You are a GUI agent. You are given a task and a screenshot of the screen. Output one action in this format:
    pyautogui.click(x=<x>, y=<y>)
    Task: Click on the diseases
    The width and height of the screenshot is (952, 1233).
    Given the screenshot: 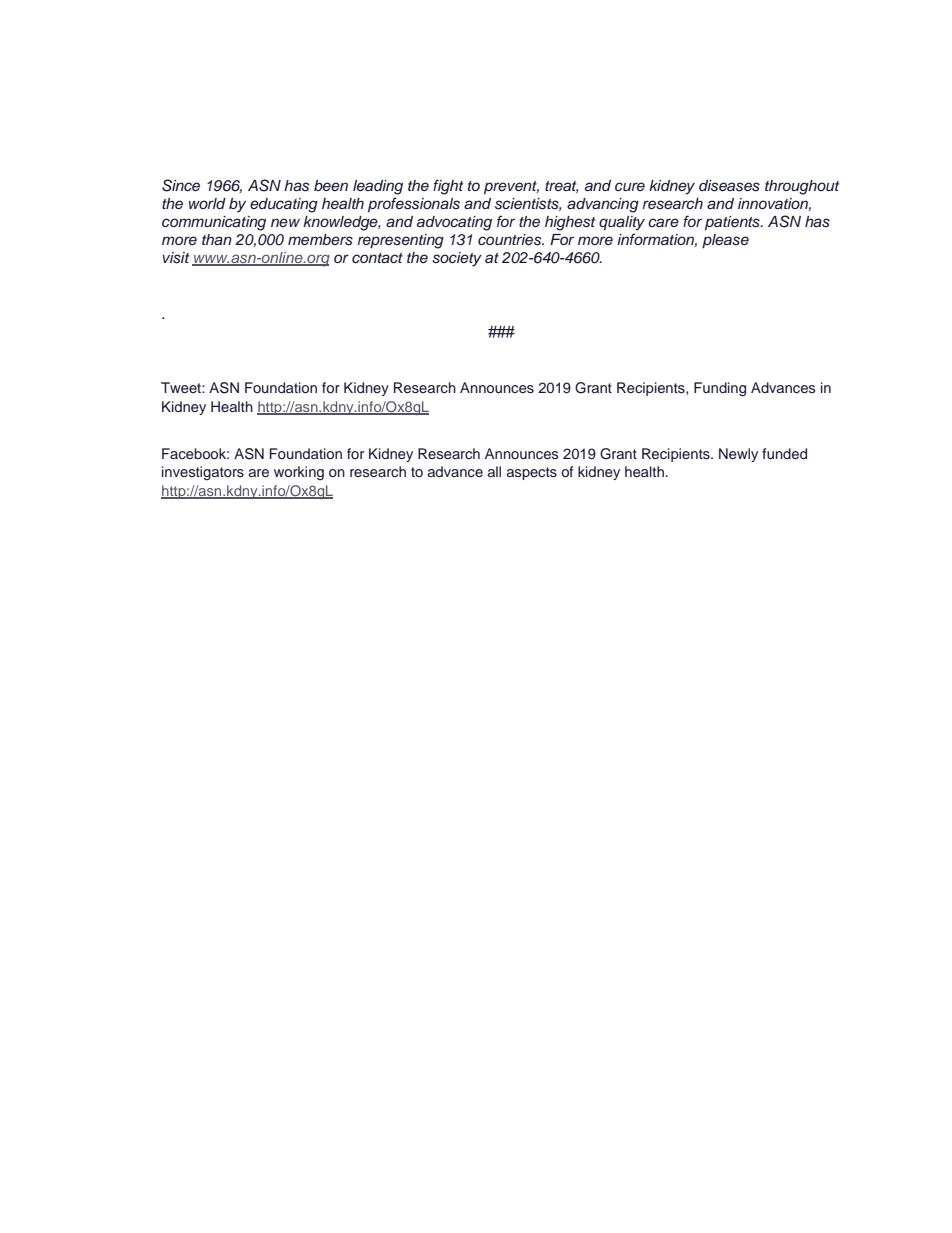 What is the action you would take?
    pyautogui.click(x=729, y=186)
